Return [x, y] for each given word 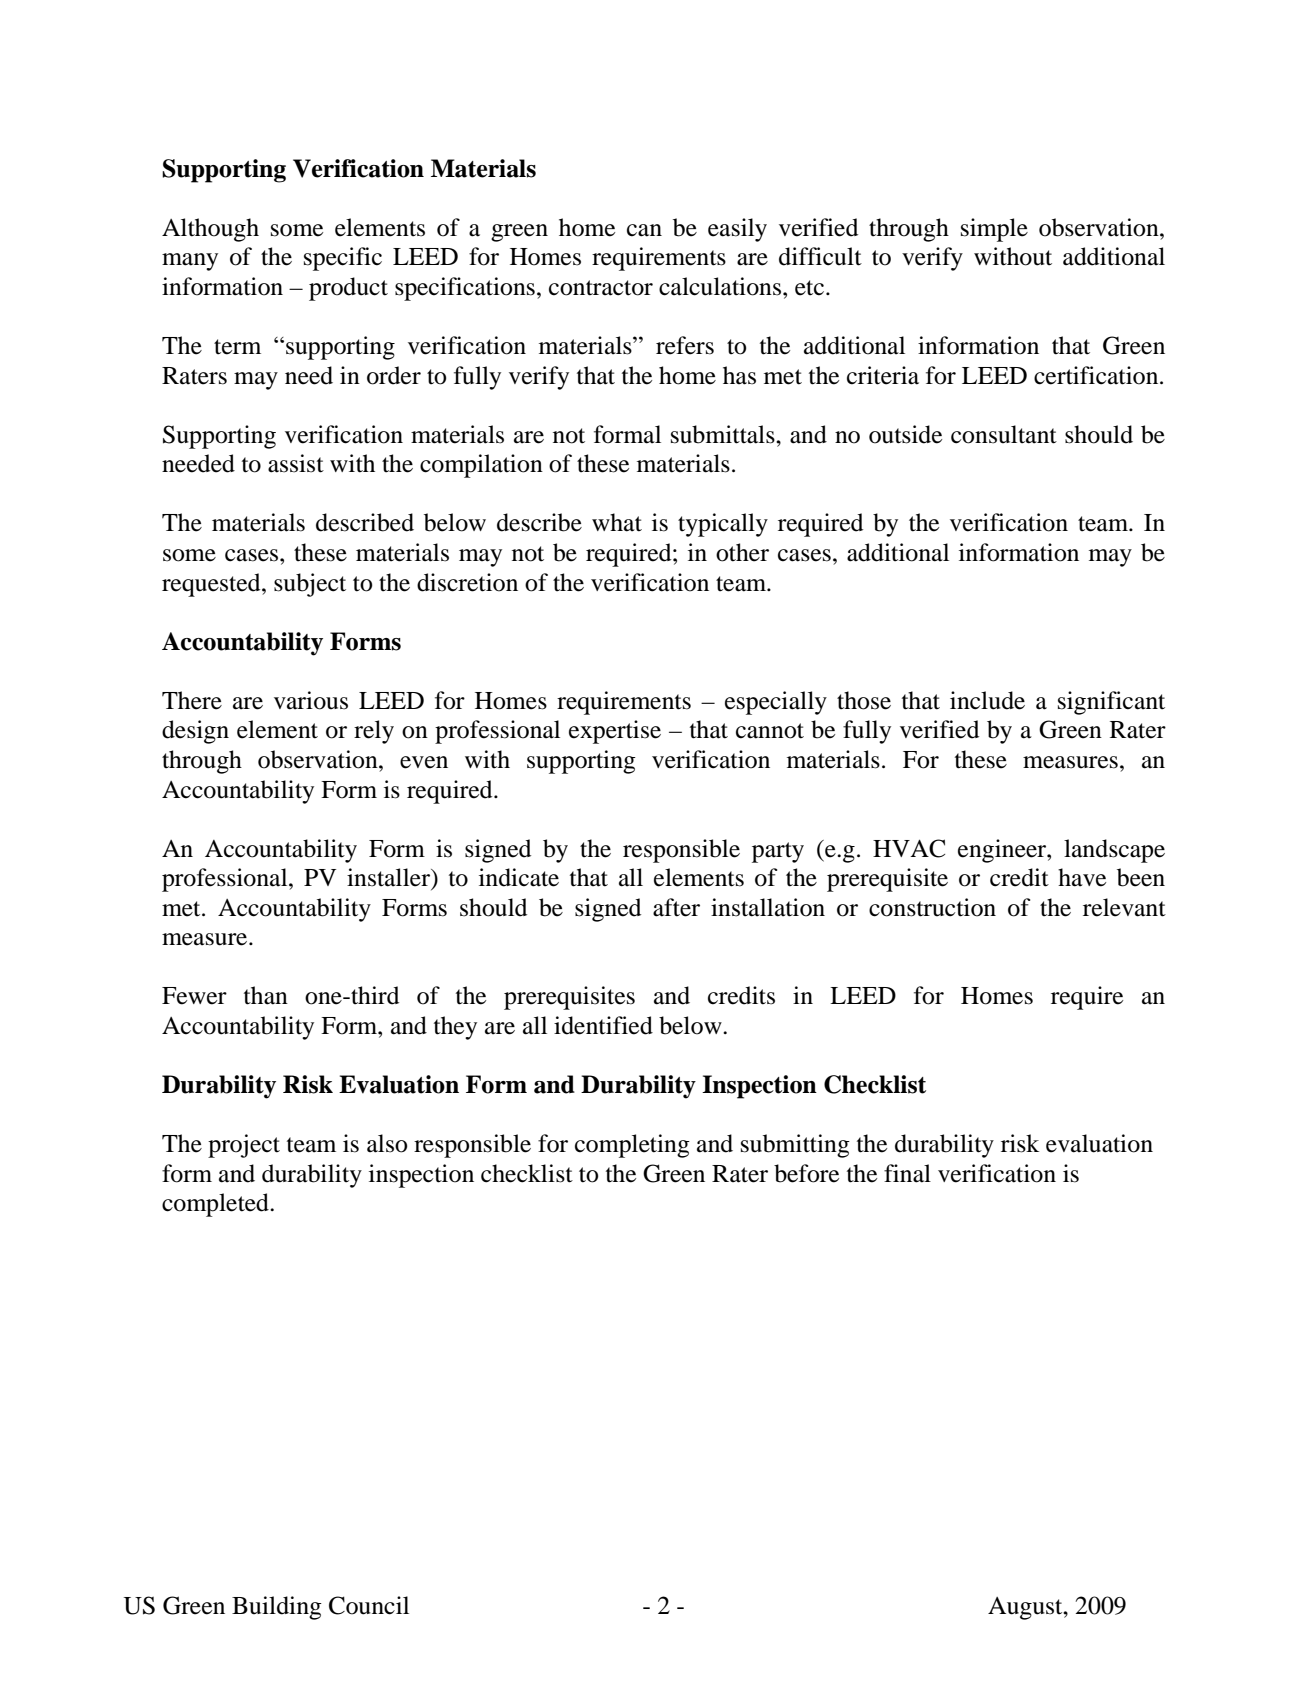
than [266, 995]
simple [994, 230]
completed [216, 1205]
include [987, 700]
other [742, 552]
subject [310, 585]
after [676, 907]
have [1082, 877]
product [348, 289]
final [907, 1173]
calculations [720, 286]
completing [632, 1146]
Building [277, 1608]
